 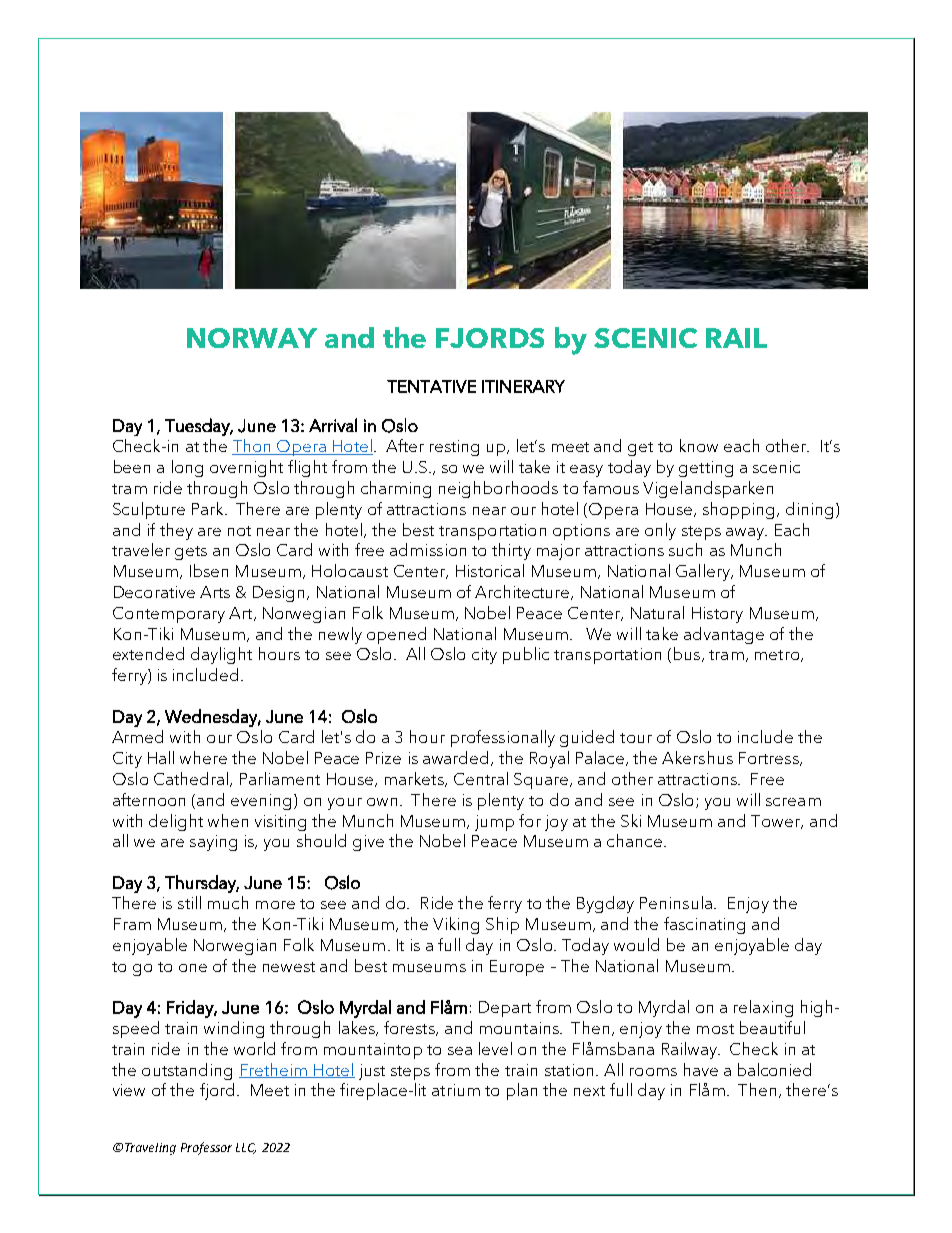 What do you see at coordinates (699, 445) in the image?
I see `know` at bounding box center [699, 445].
